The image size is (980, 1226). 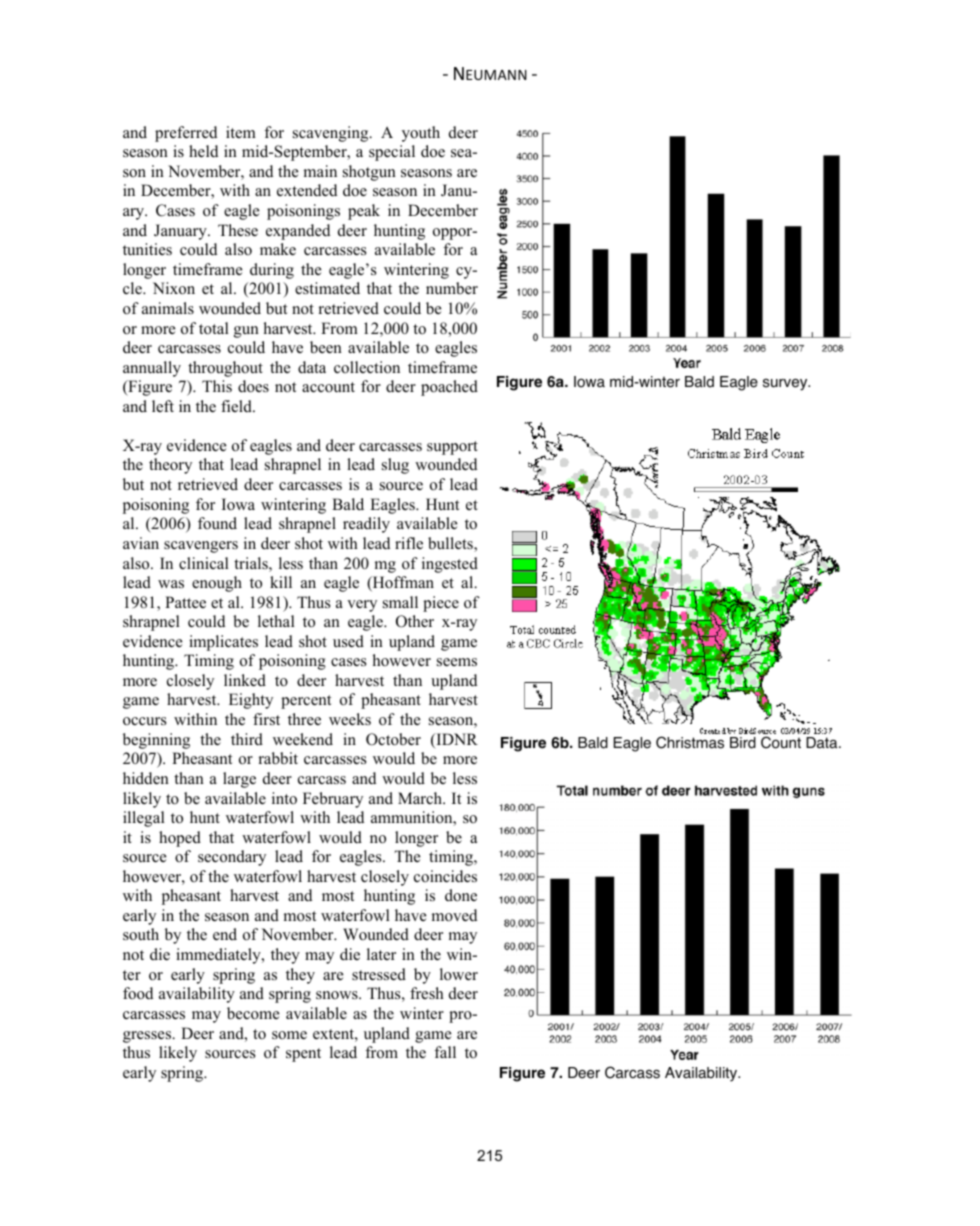 I want to click on Christmas, so click(x=690, y=742).
